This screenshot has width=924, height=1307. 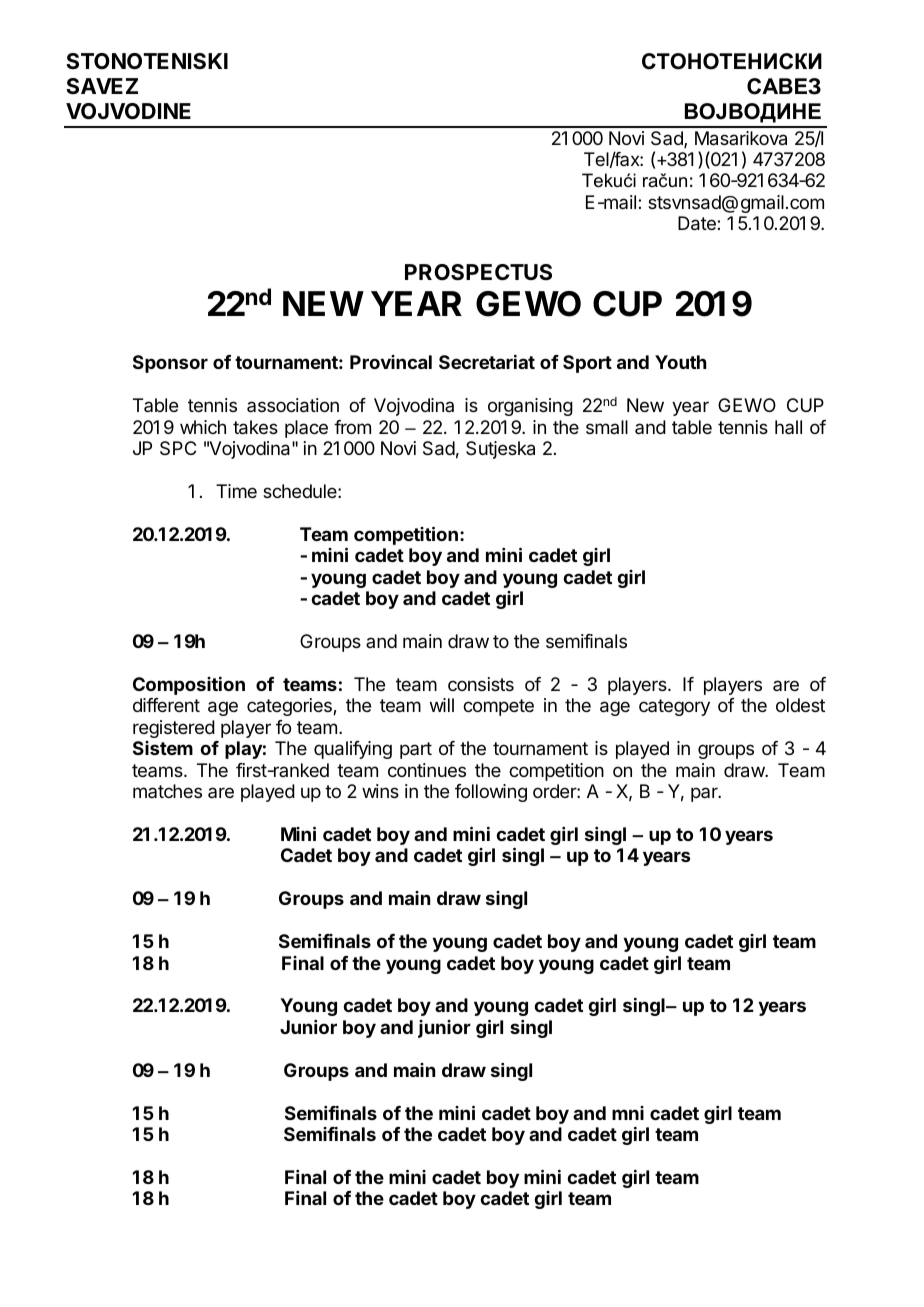 What do you see at coordinates (698, 223) in the screenshot?
I see `Date` at bounding box center [698, 223].
